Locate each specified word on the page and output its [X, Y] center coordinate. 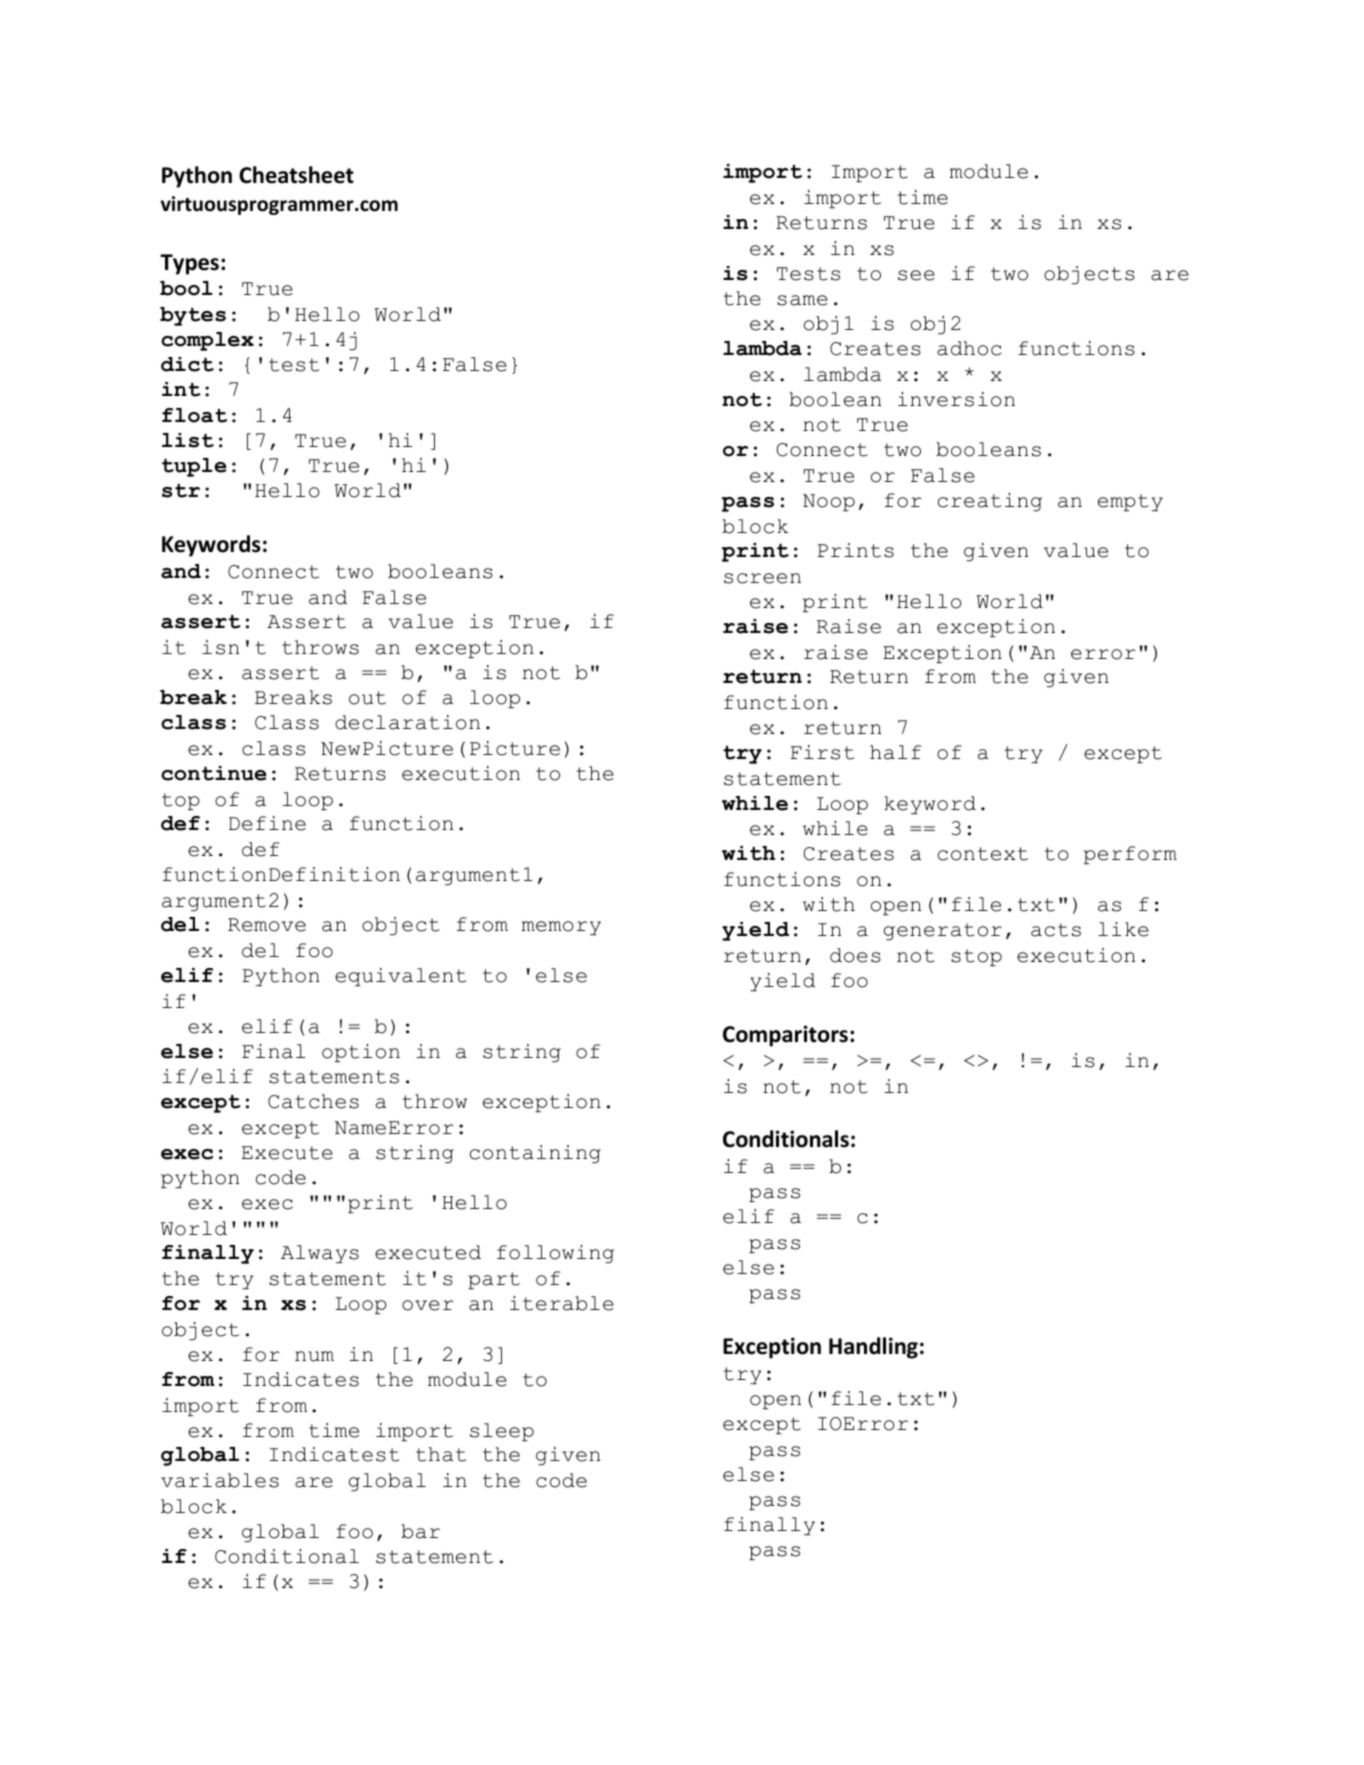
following [555, 1254]
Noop [829, 502]
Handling [873, 1348]
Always [320, 1254]
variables [220, 1480]
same [802, 300]
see [916, 275]
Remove [267, 925]
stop [976, 957]
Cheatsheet [296, 175]
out [367, 698]
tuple [194, 467]
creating [990, 502]
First [822, 752]
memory [561, 928]
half [895, 752]
